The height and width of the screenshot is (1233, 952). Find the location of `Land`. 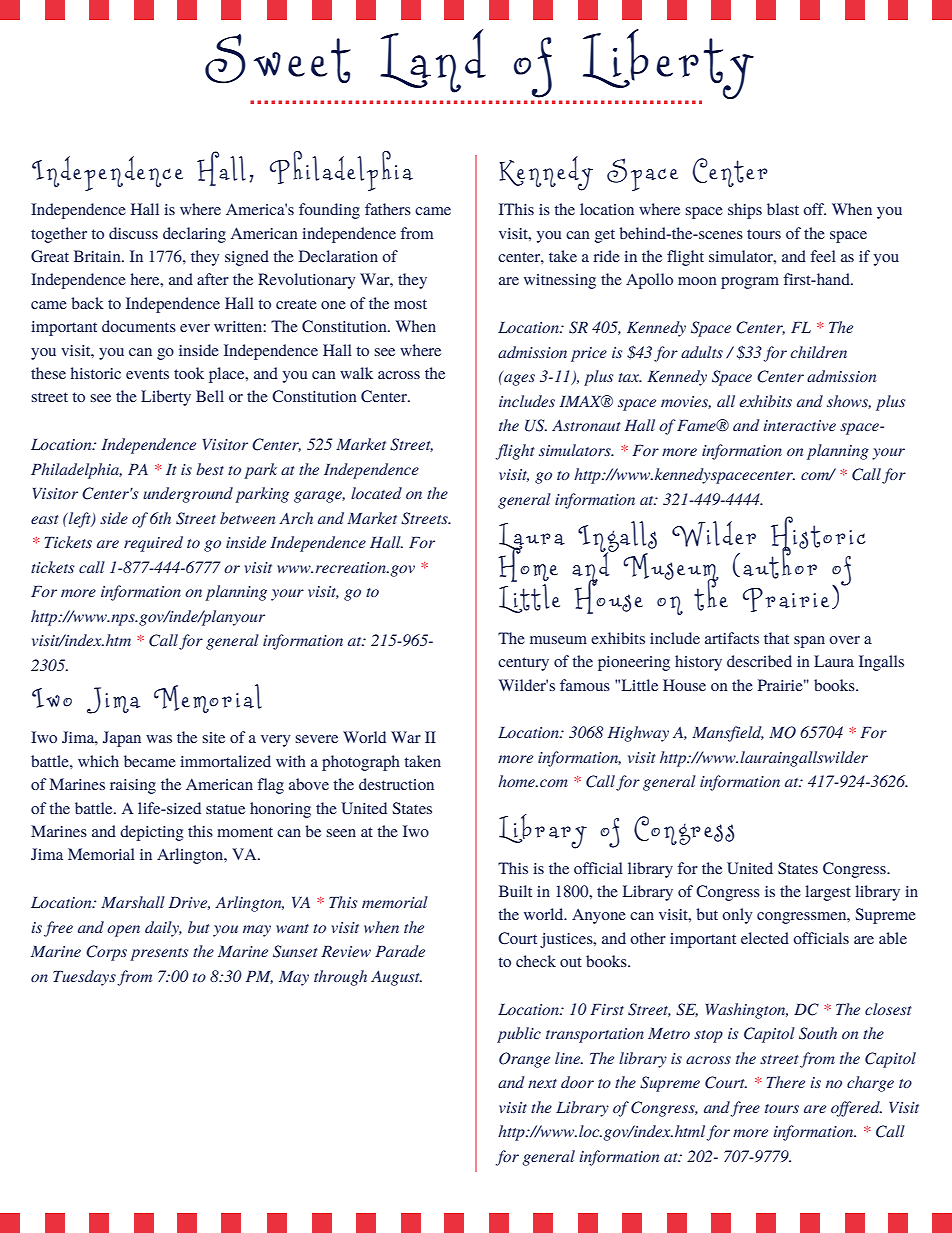

Land is located at coordinates (433, 61).
